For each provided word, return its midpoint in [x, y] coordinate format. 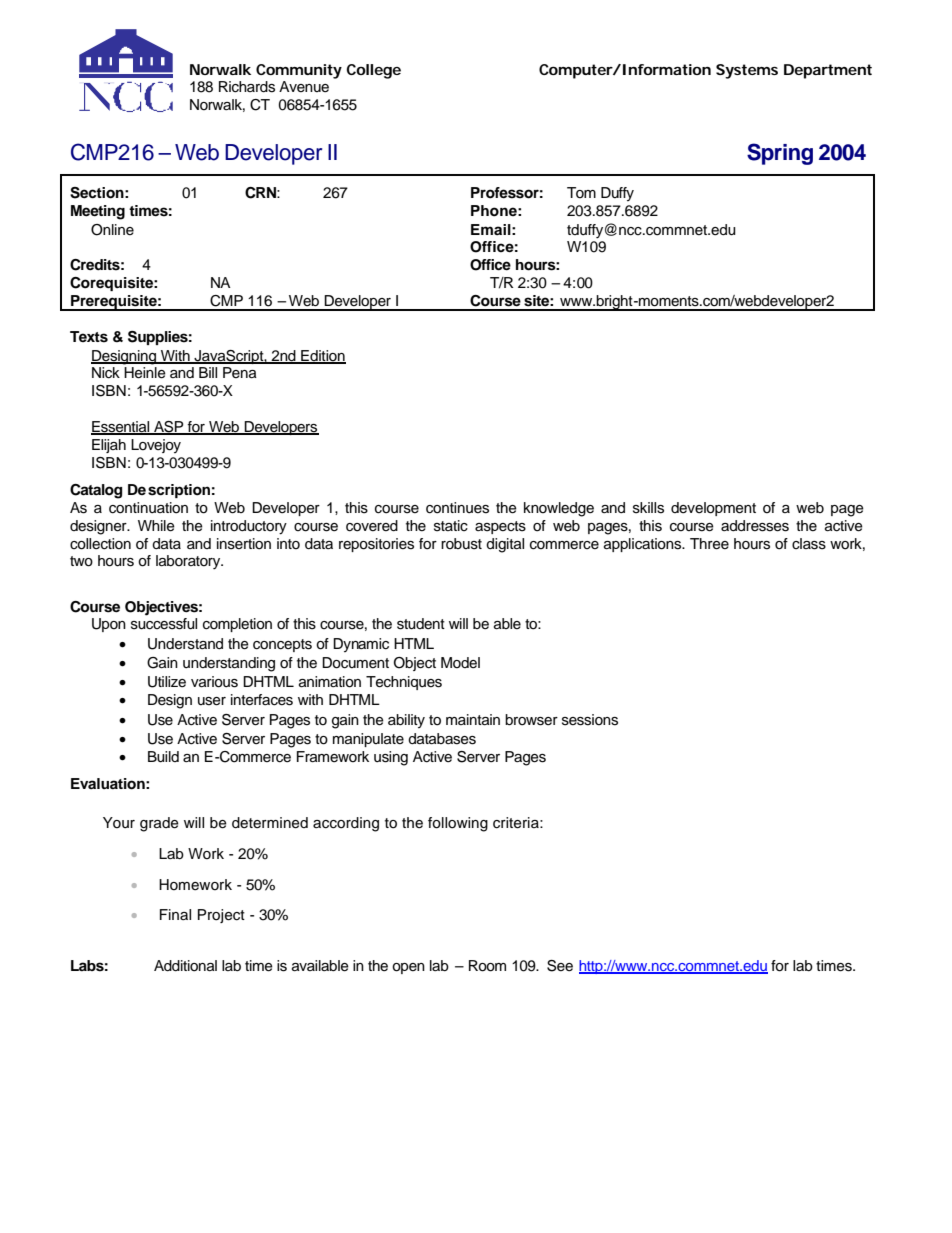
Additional [185, 966]
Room [487, 966]
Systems [747, 71]
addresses [755, 526]
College [373, 71]
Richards [247, 87]
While [156, 526]
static [451, 526]
